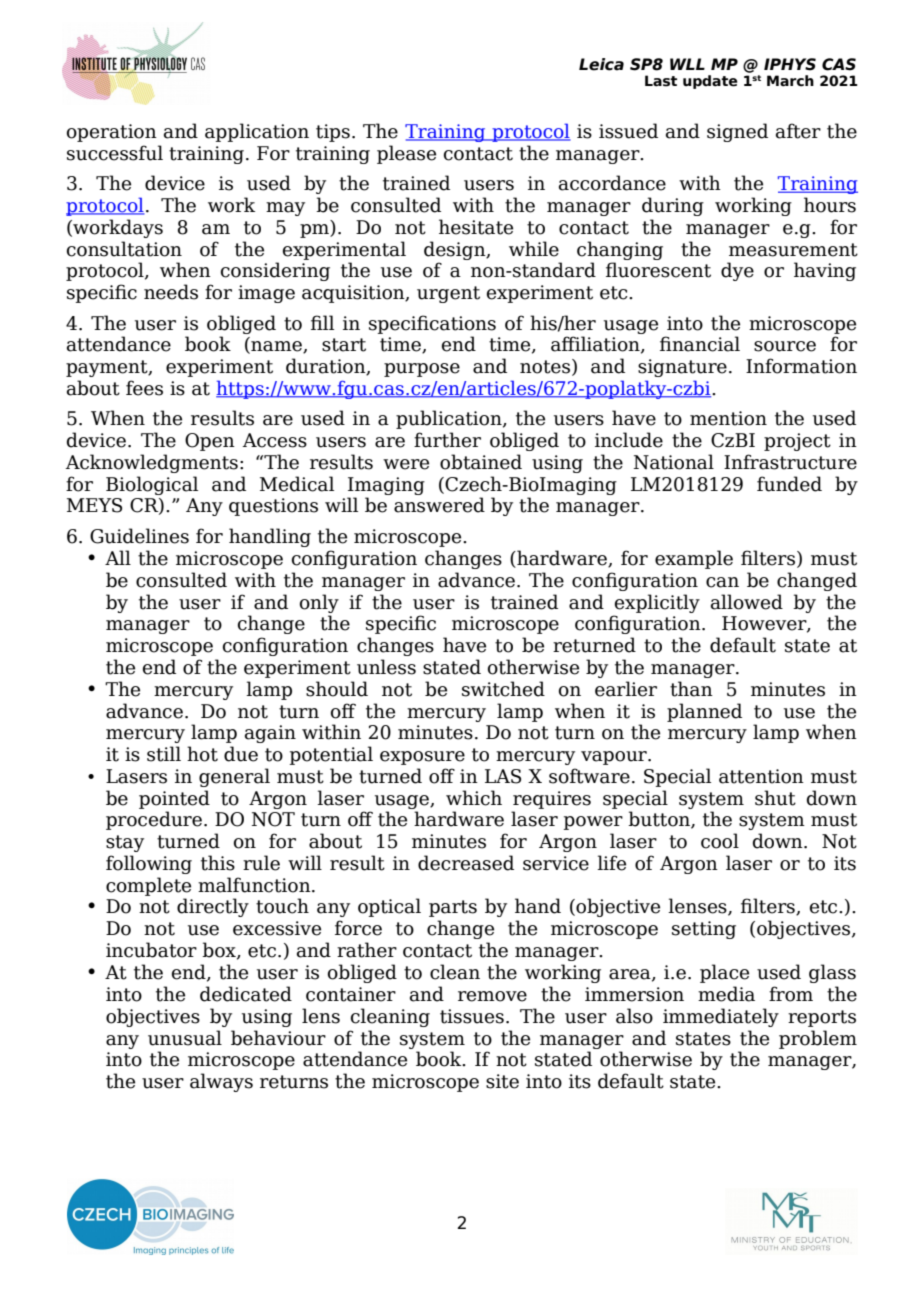  I want to click on publication, so click(450, 419).
